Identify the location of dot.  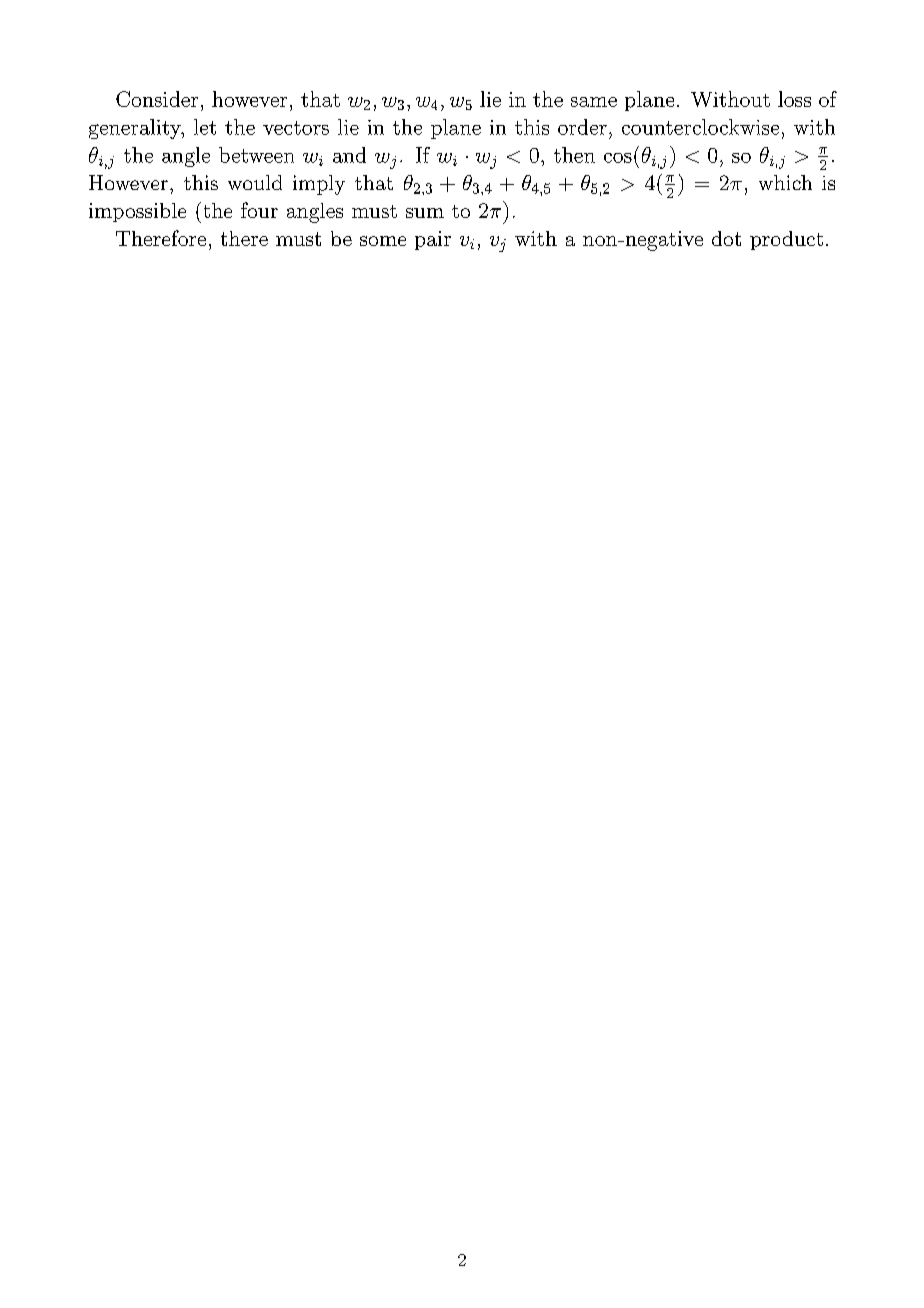
(726, 238).
